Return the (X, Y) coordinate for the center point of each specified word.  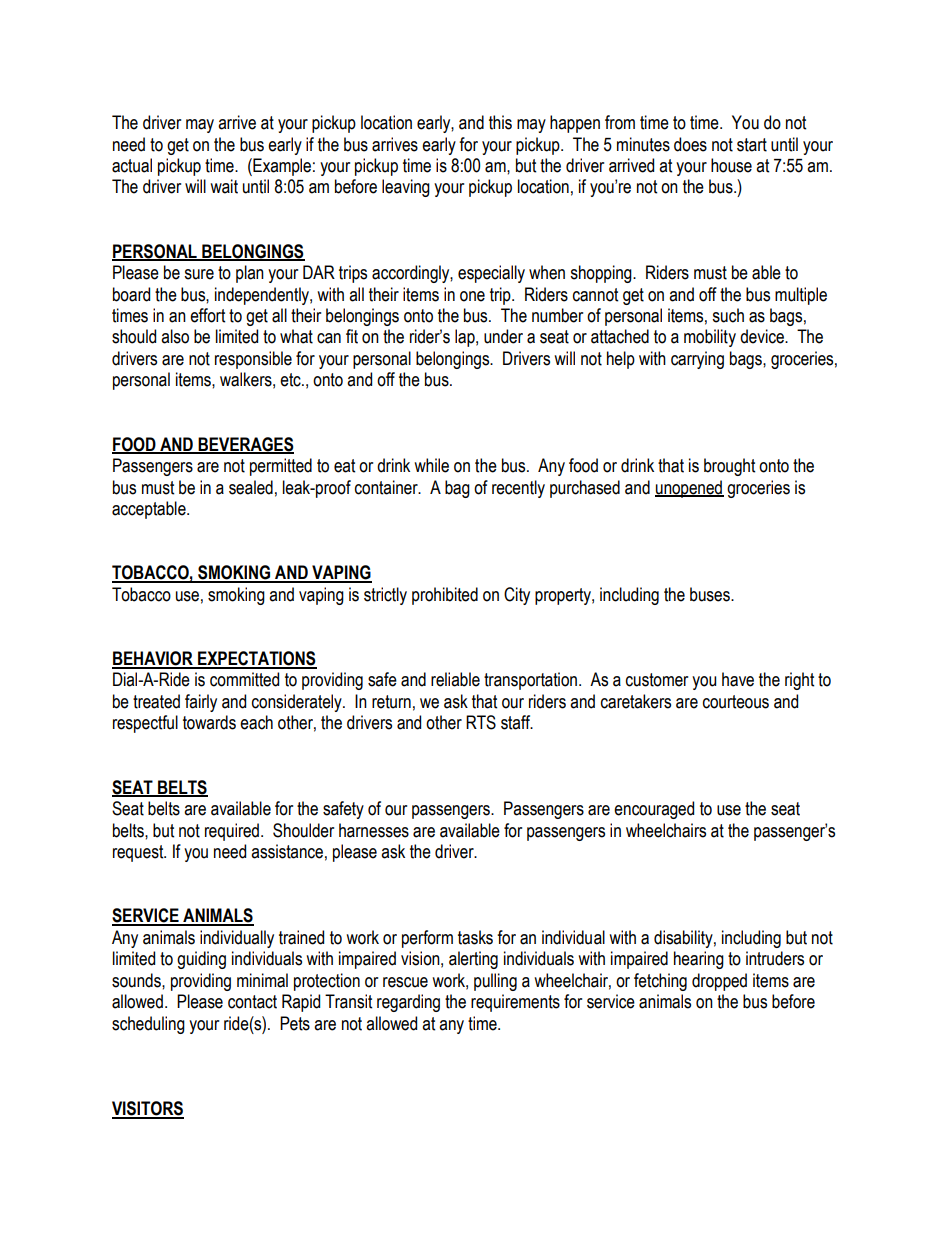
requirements (515, 1003)
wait (224, 186)
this (500, 122)
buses (711, 594)
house (731, 165)
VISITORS (148, 1109)
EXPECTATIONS (256, 659)
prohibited (445, 596)
